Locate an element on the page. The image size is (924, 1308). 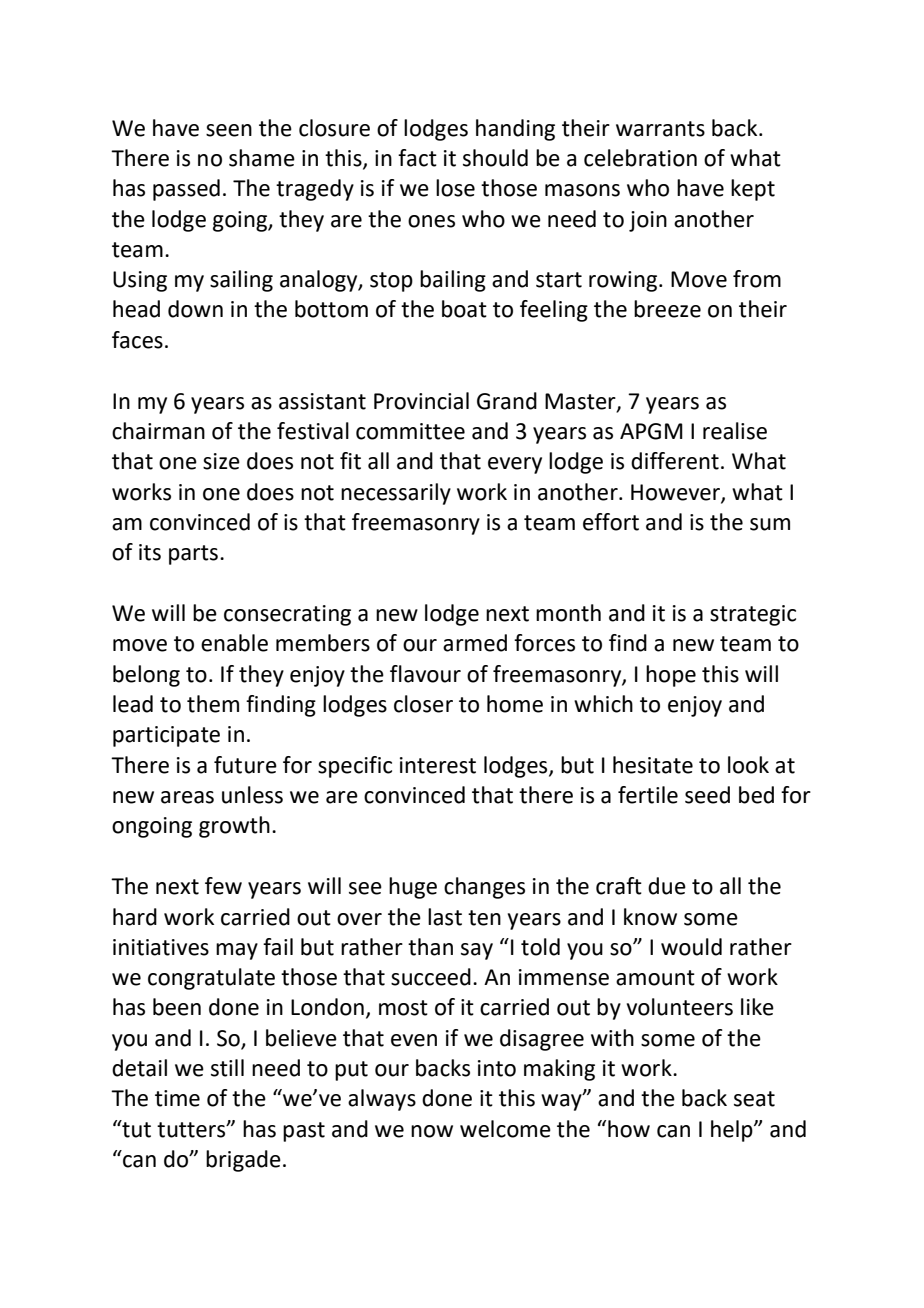
time is located at coordinates (177, 1098).
